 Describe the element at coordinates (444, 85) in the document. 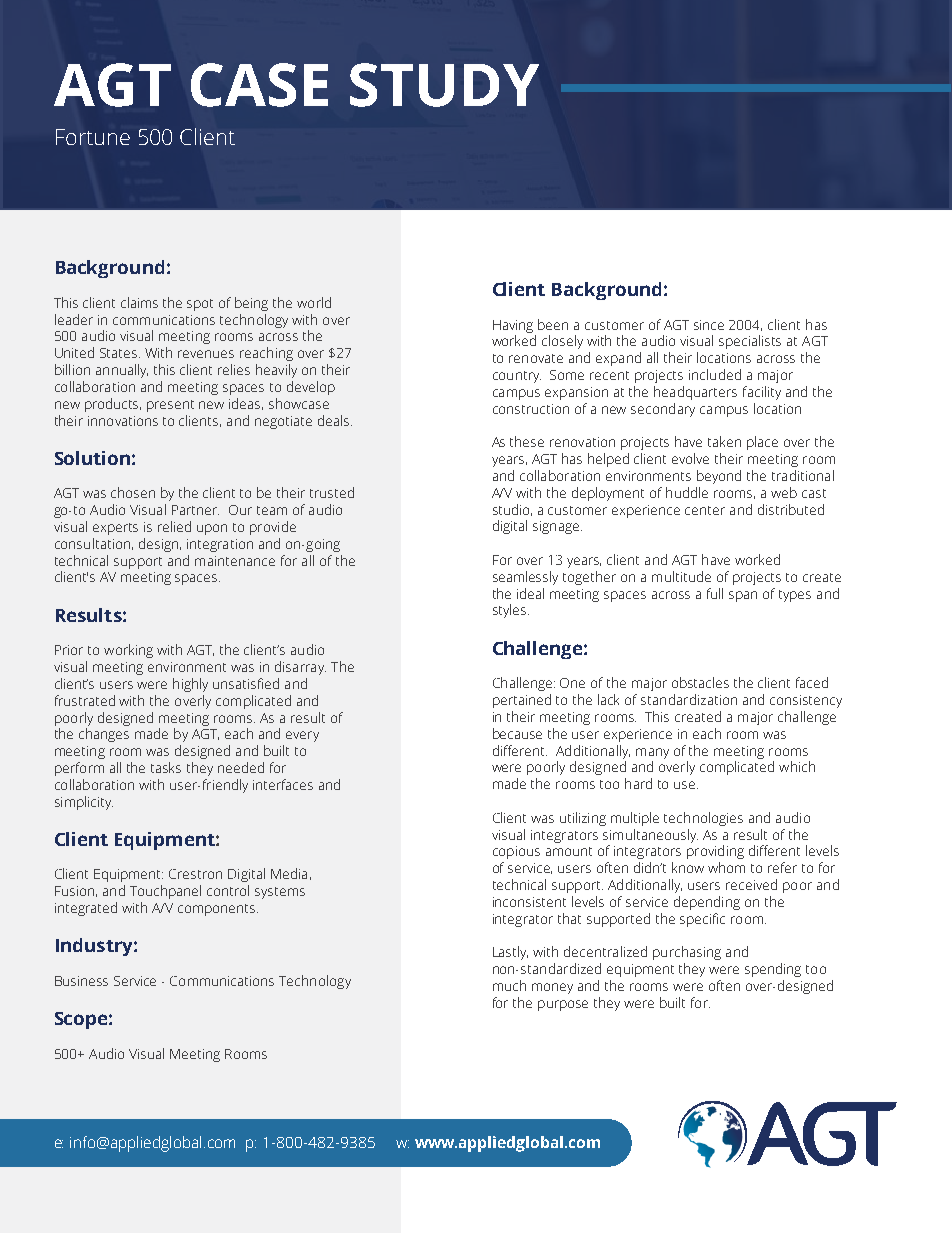

I see `STUDY` at that location.
